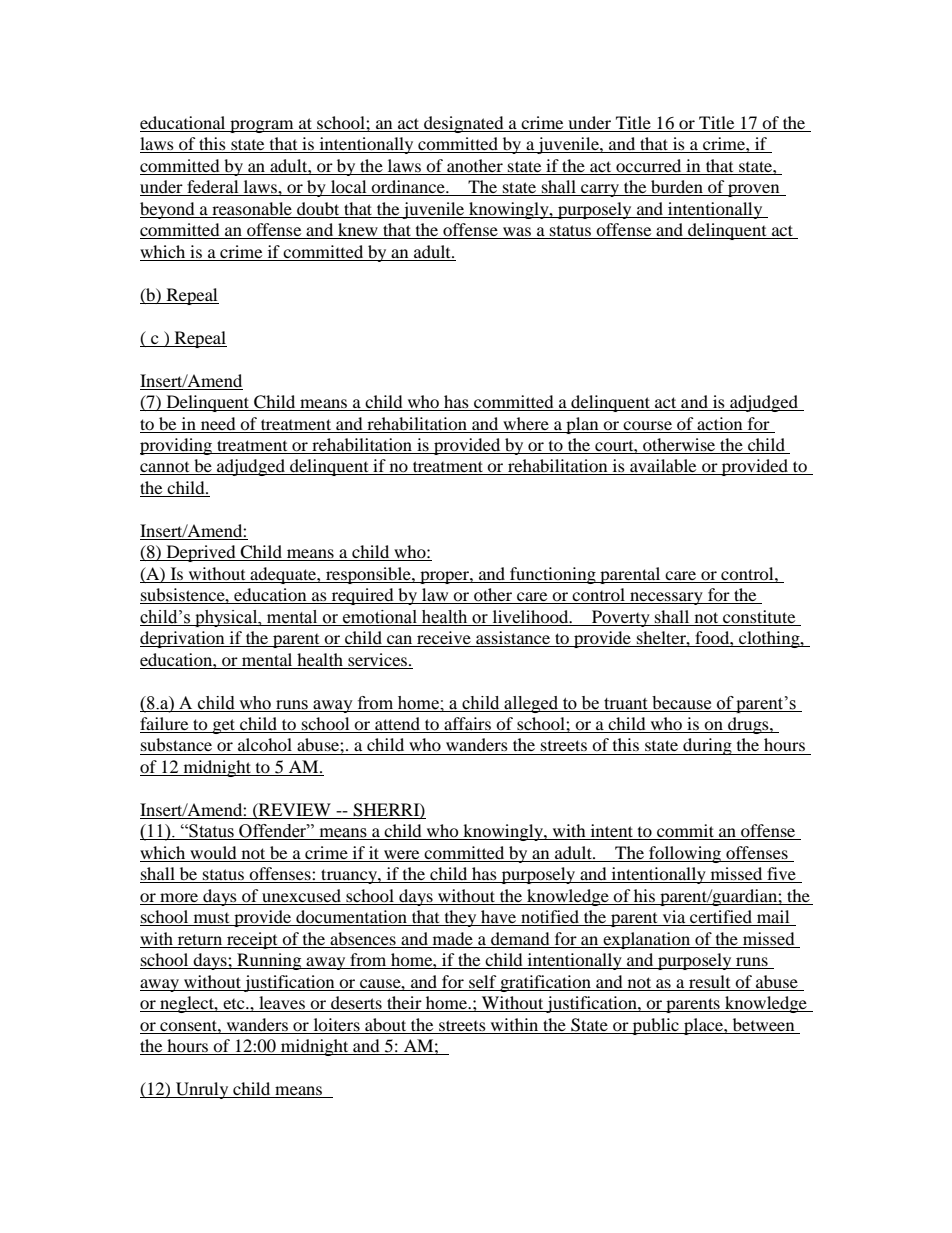  I want to click on receive, so click(444, 639).
